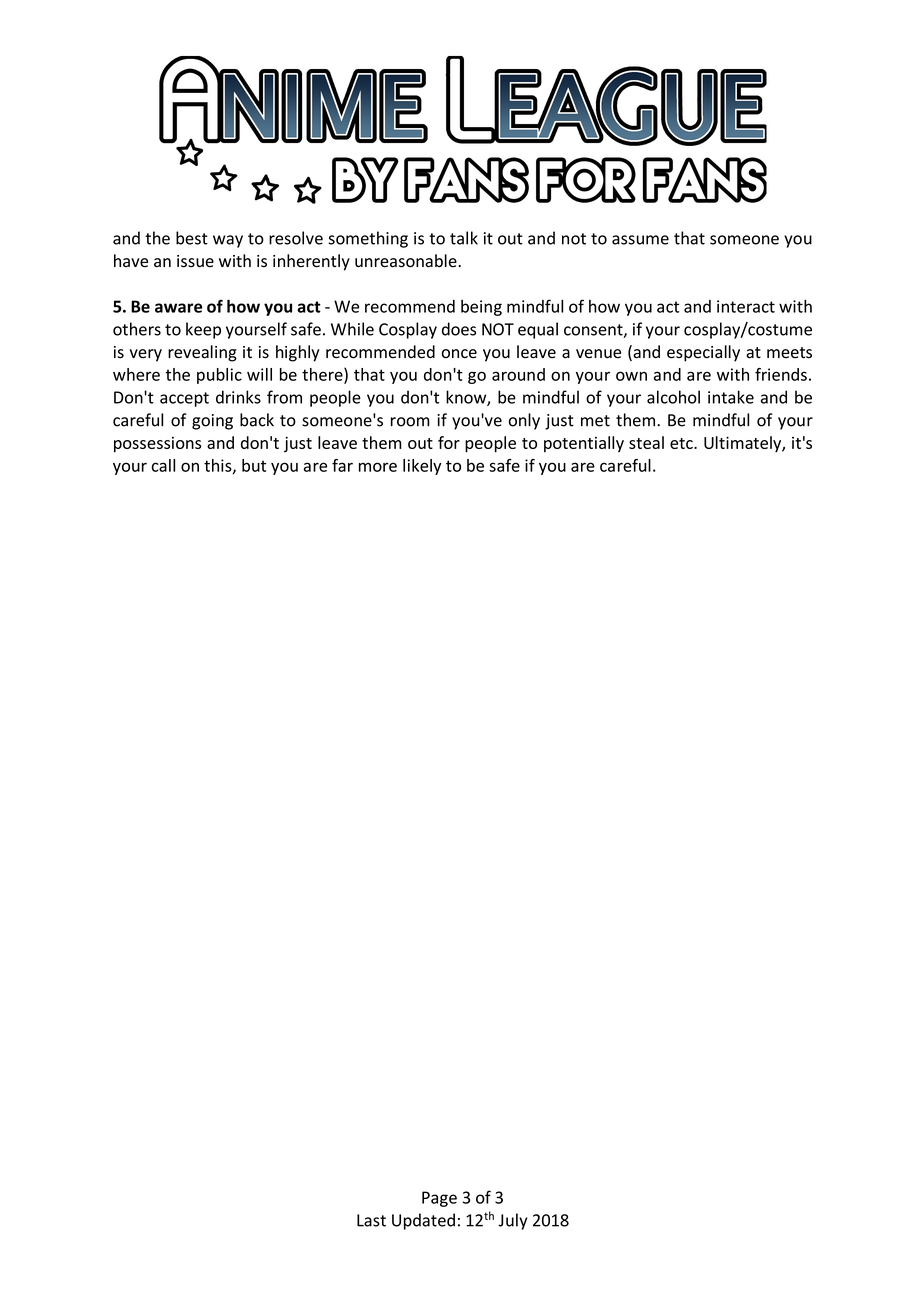 This document has height=1308, width=924. What do you see at coordinates (371, 1220) in the document?
I see `Last` at bounding box center [371, 1220].
